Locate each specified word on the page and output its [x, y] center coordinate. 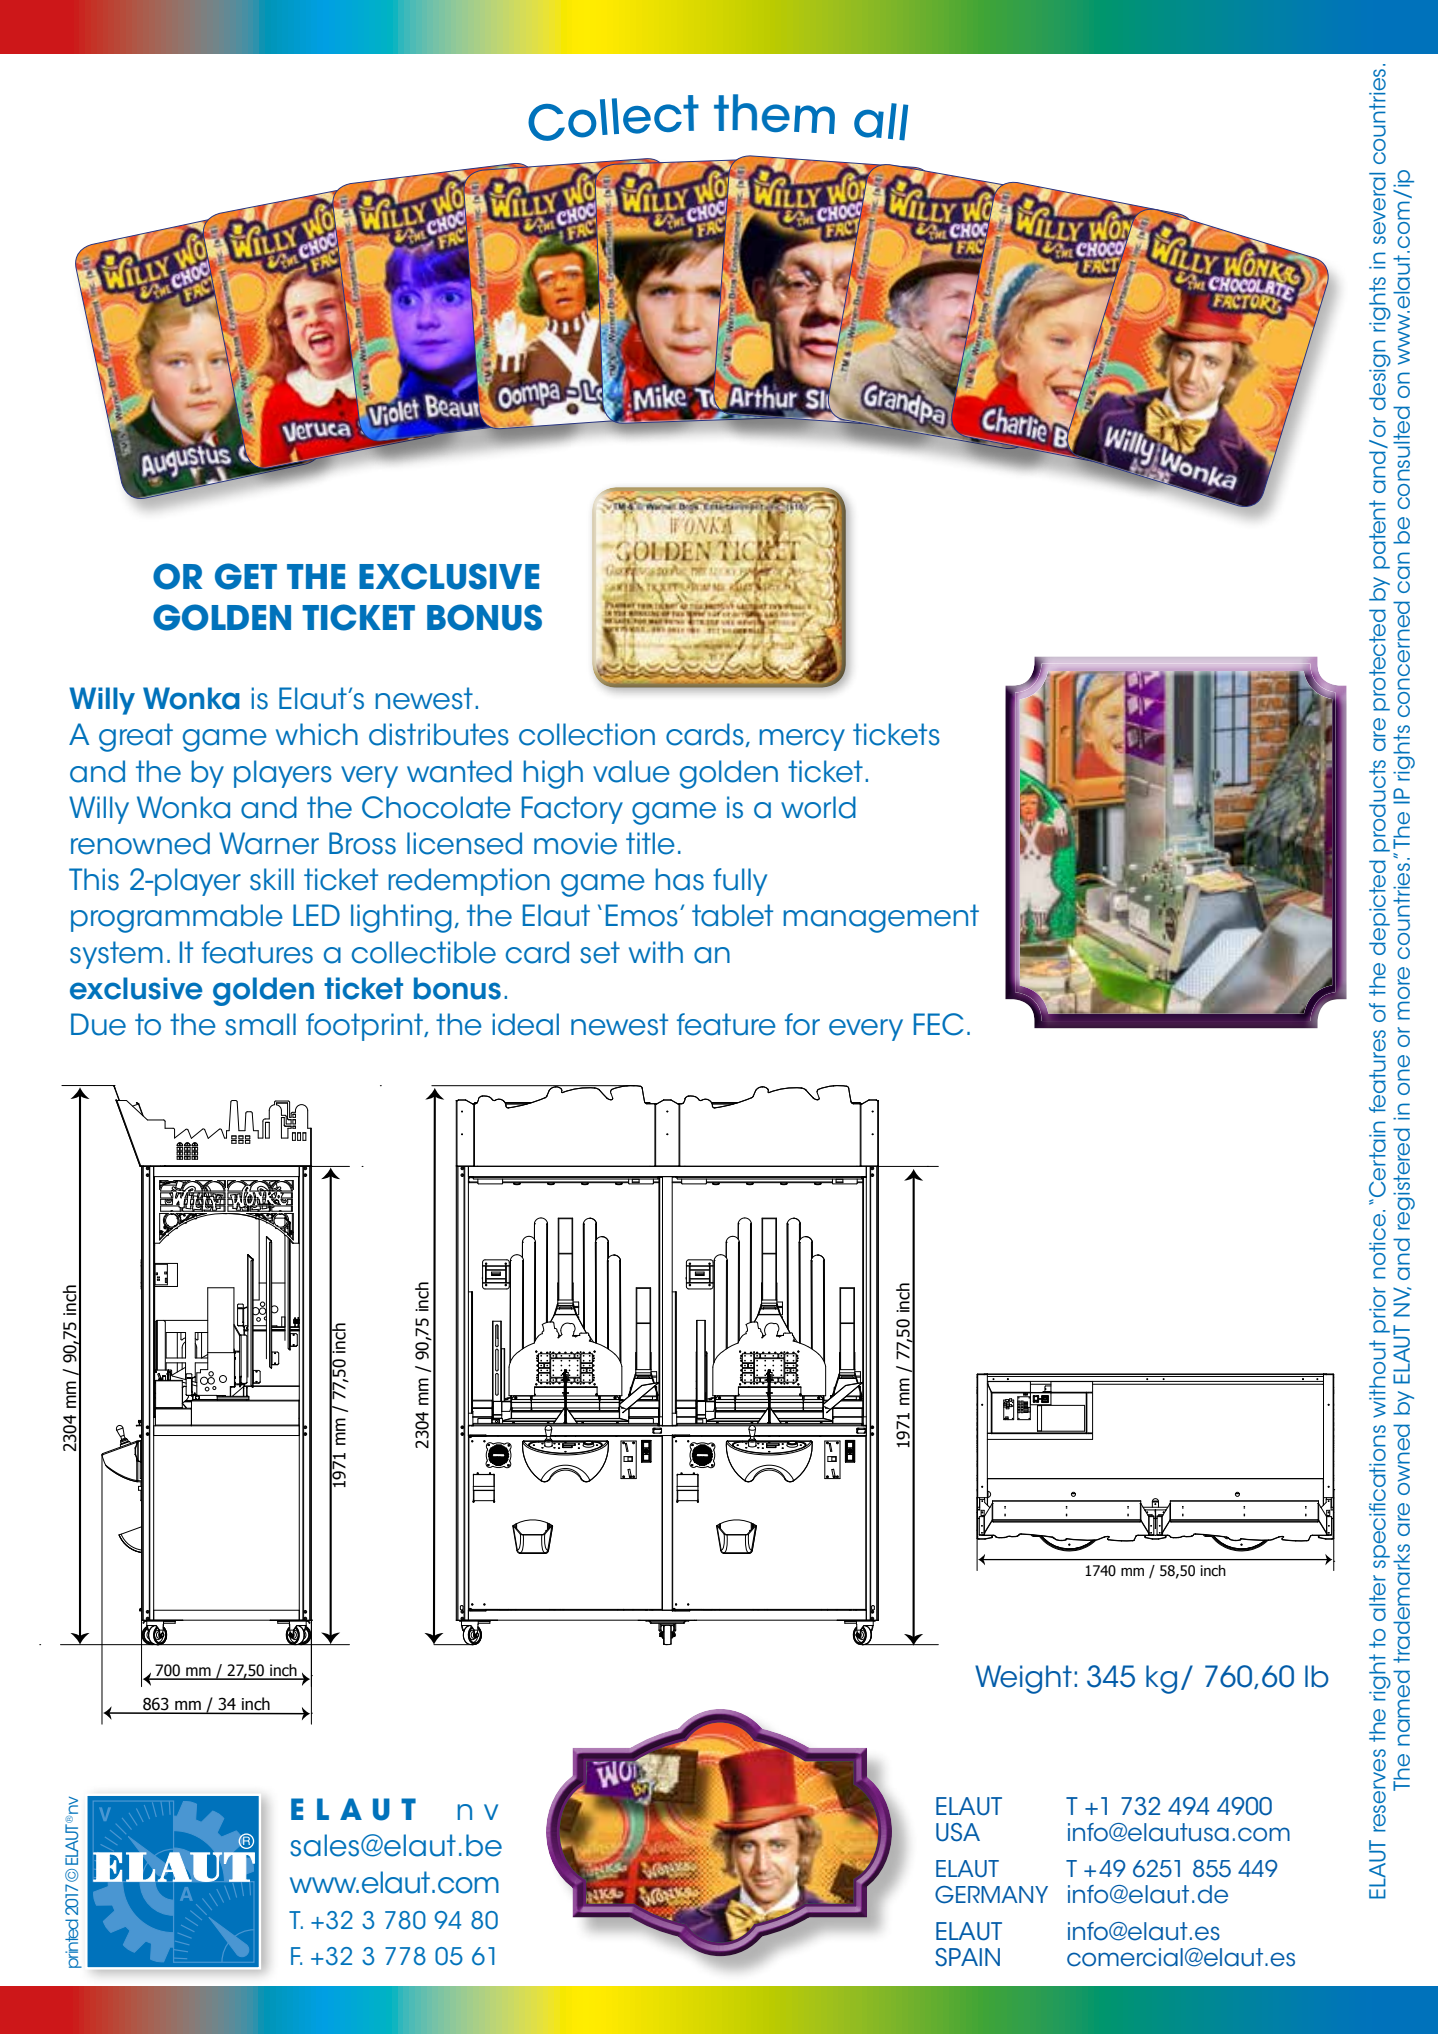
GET [246, 576]
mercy [802, 740]
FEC [938, 1024]
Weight [1023, 1679]
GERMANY [991, 1895]
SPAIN [967, 1957]
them [774, 114]
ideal [525, 1024]
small [260, 1024]
